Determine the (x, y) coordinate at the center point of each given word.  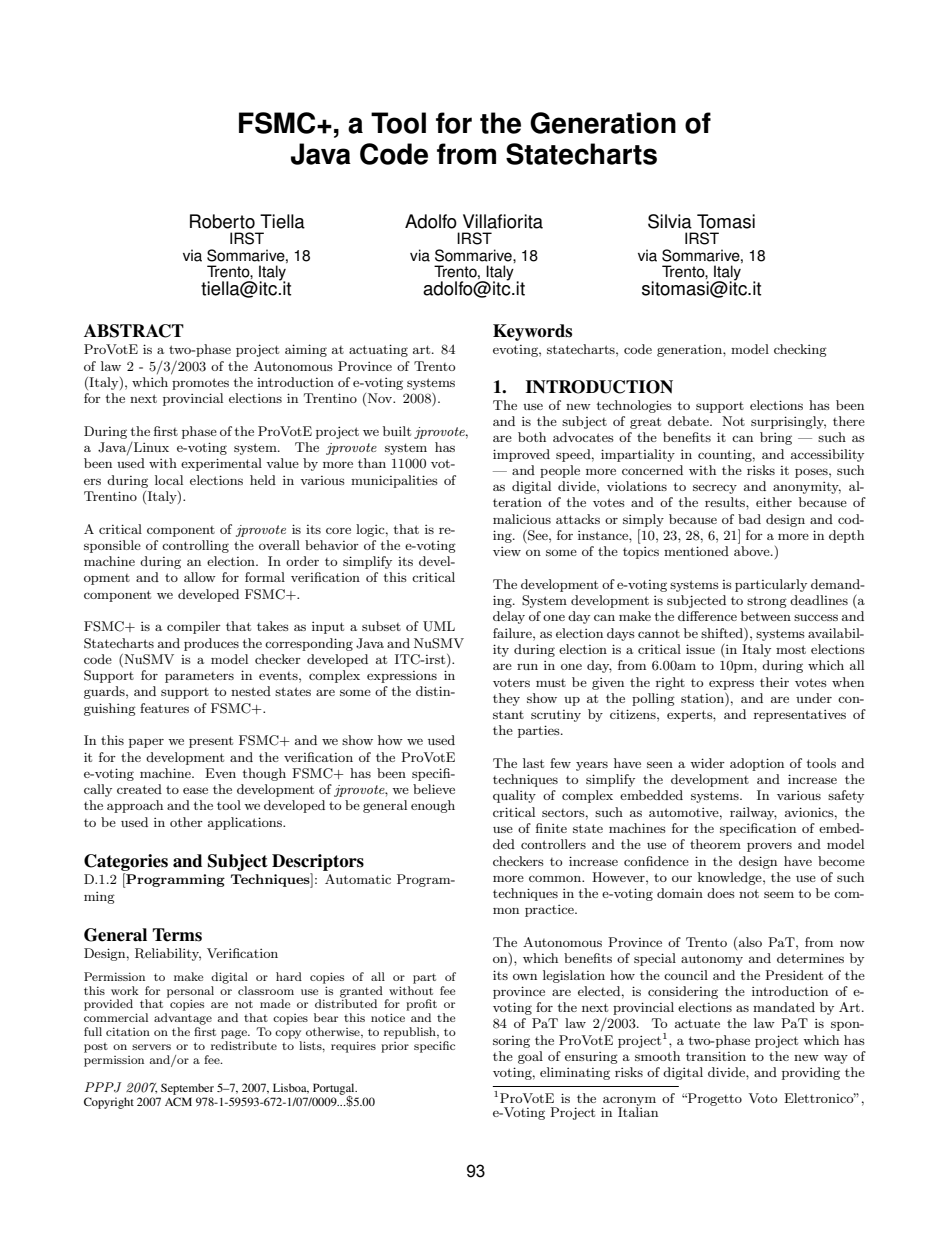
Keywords (532, 332)
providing (811, 1073)
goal (530, 1057)
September (187, 1089)
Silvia (670, 221)
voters (511, 682)
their (774, 682)
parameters (199, 677)
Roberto (222, 221)
